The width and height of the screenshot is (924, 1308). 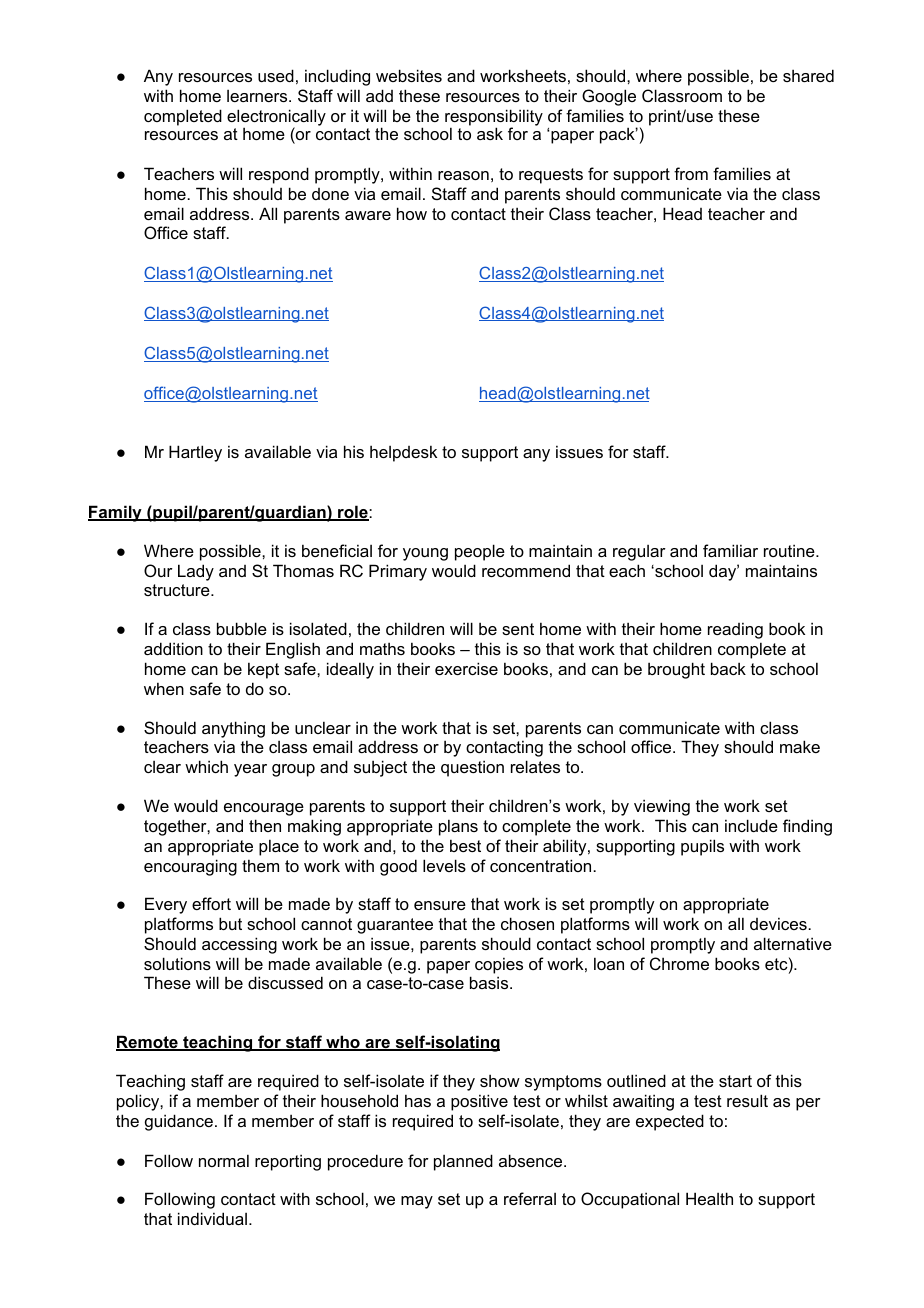 What do you see at coordinates (709, 1198) in the screenshot?
I see `Health` at bounding box center [709, 1198].
